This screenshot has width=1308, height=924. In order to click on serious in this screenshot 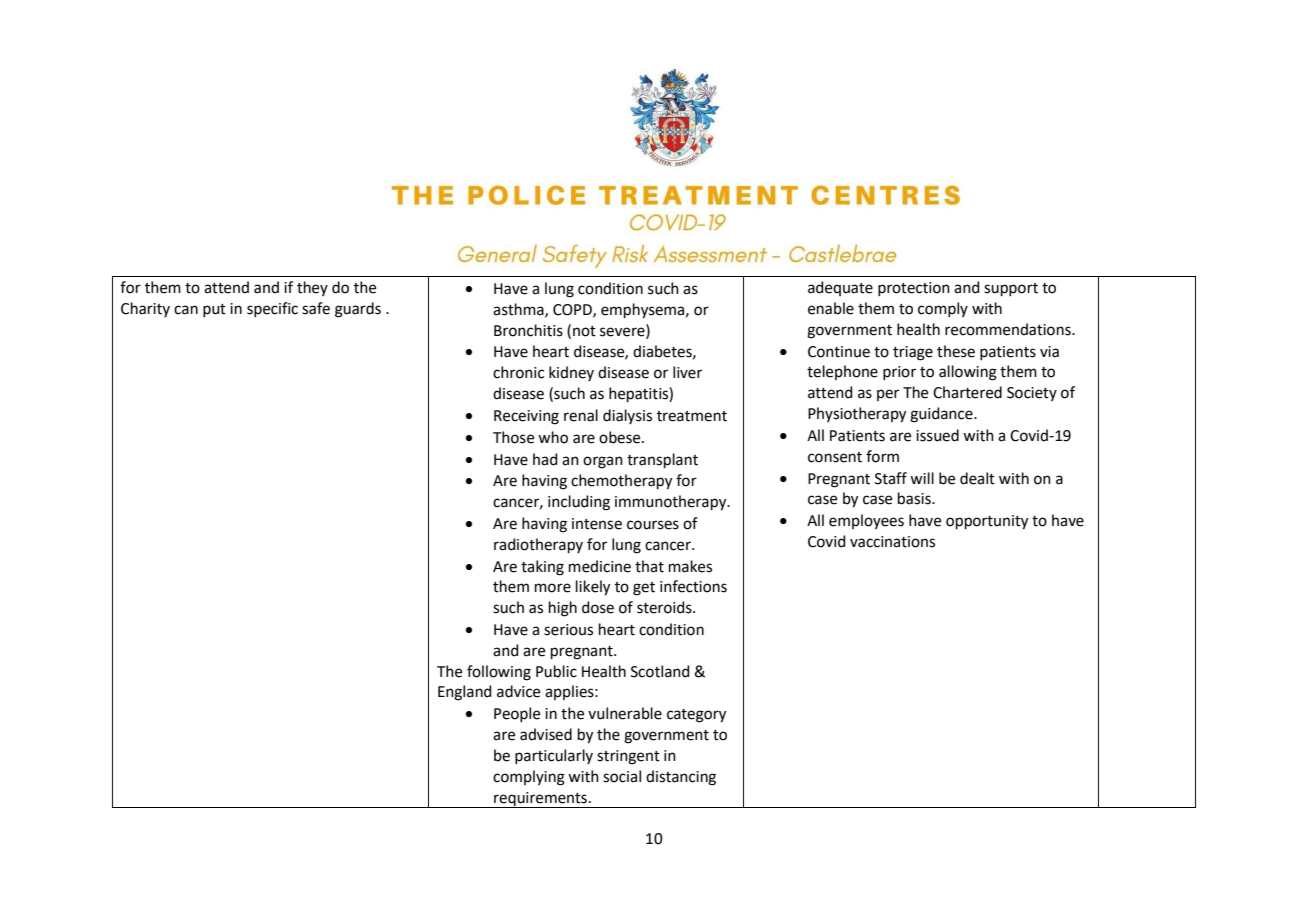, I will do `click(568, 630)`.
